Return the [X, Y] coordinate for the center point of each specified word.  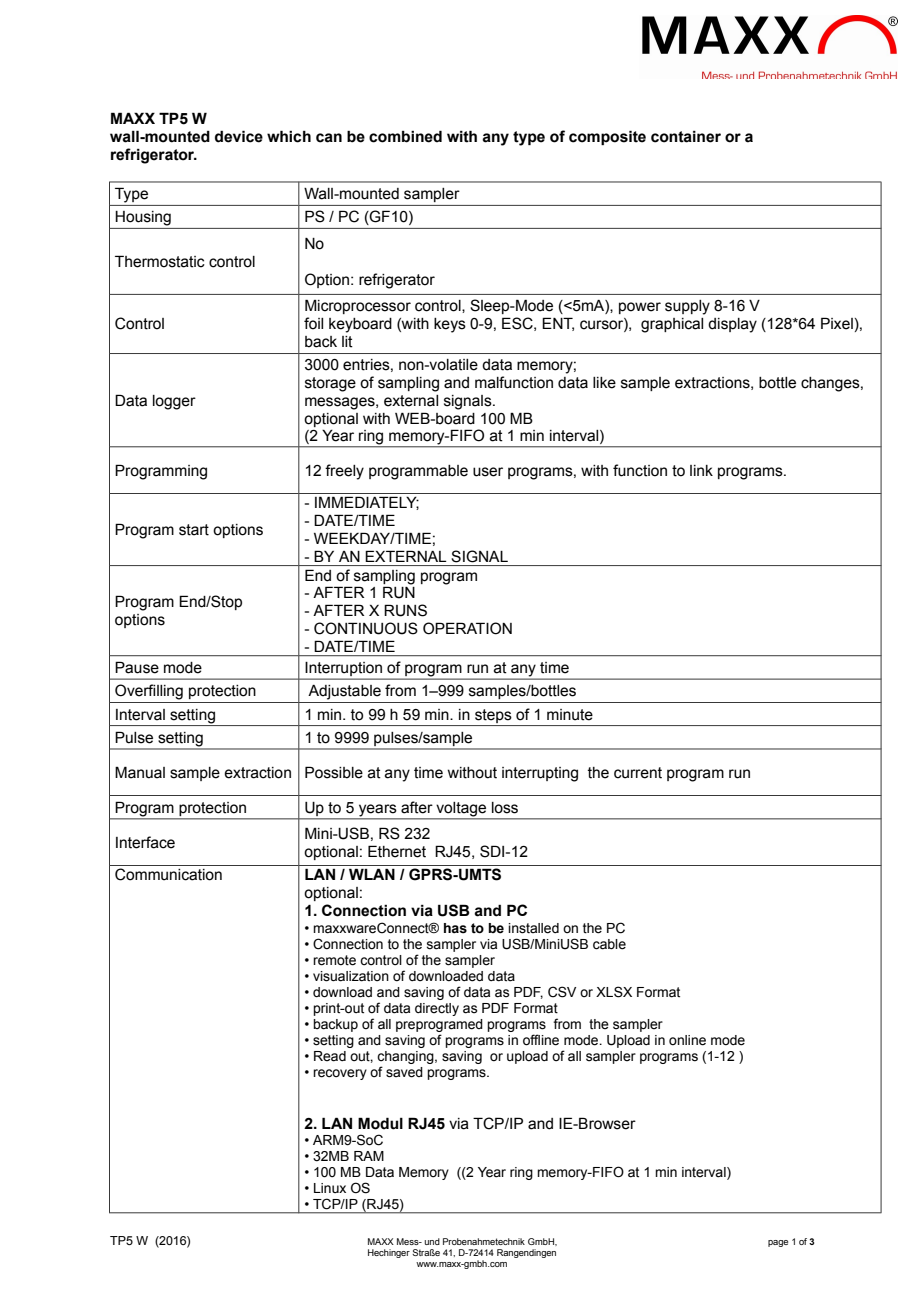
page [778, 1243]
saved [404, 1072]
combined [405, 136]
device [239, 136]
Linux [330, 1188]
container [686, 136]
